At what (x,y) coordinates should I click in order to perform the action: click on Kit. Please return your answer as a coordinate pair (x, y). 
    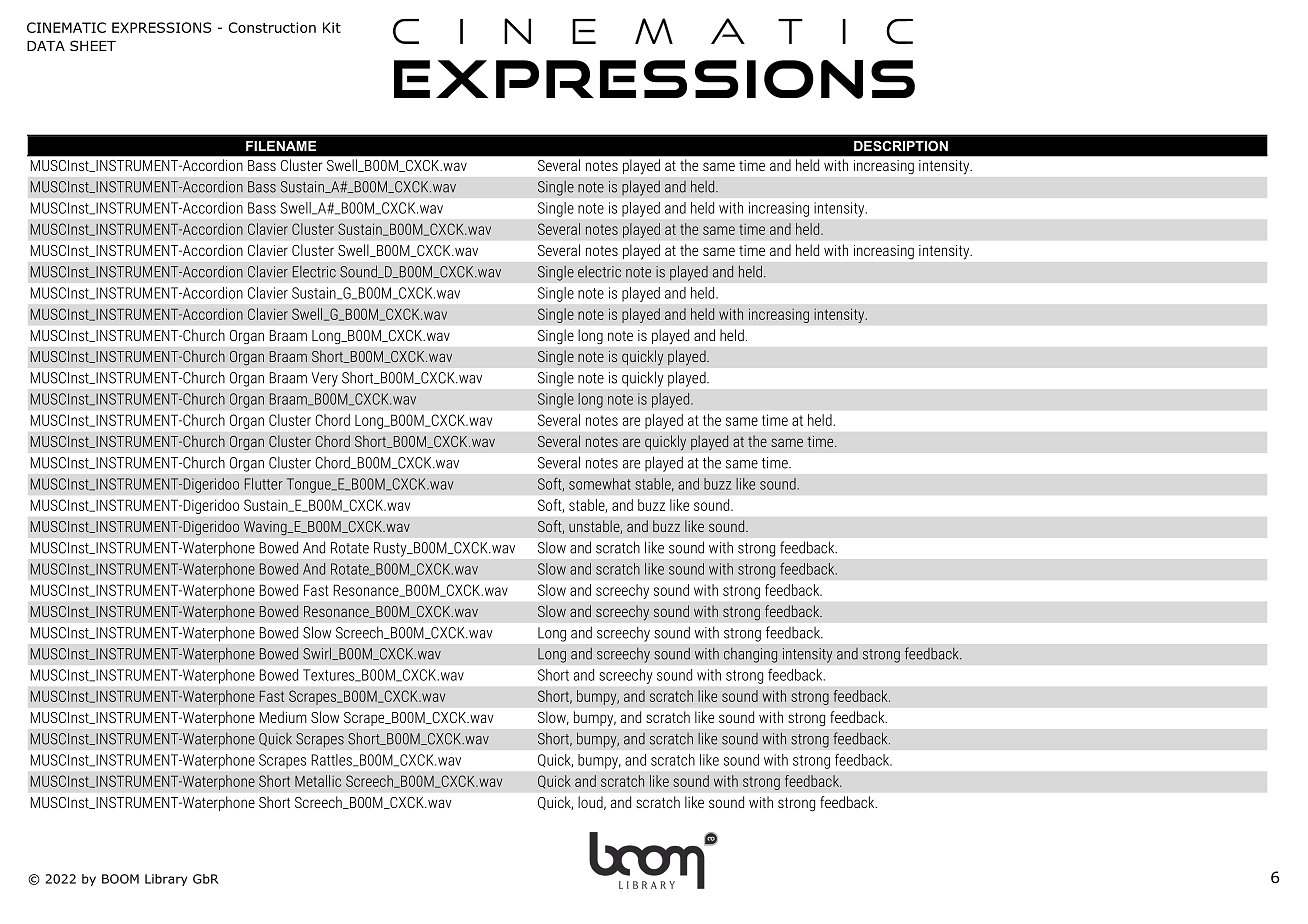
    Looking at the image, I should click on (332, 27).
